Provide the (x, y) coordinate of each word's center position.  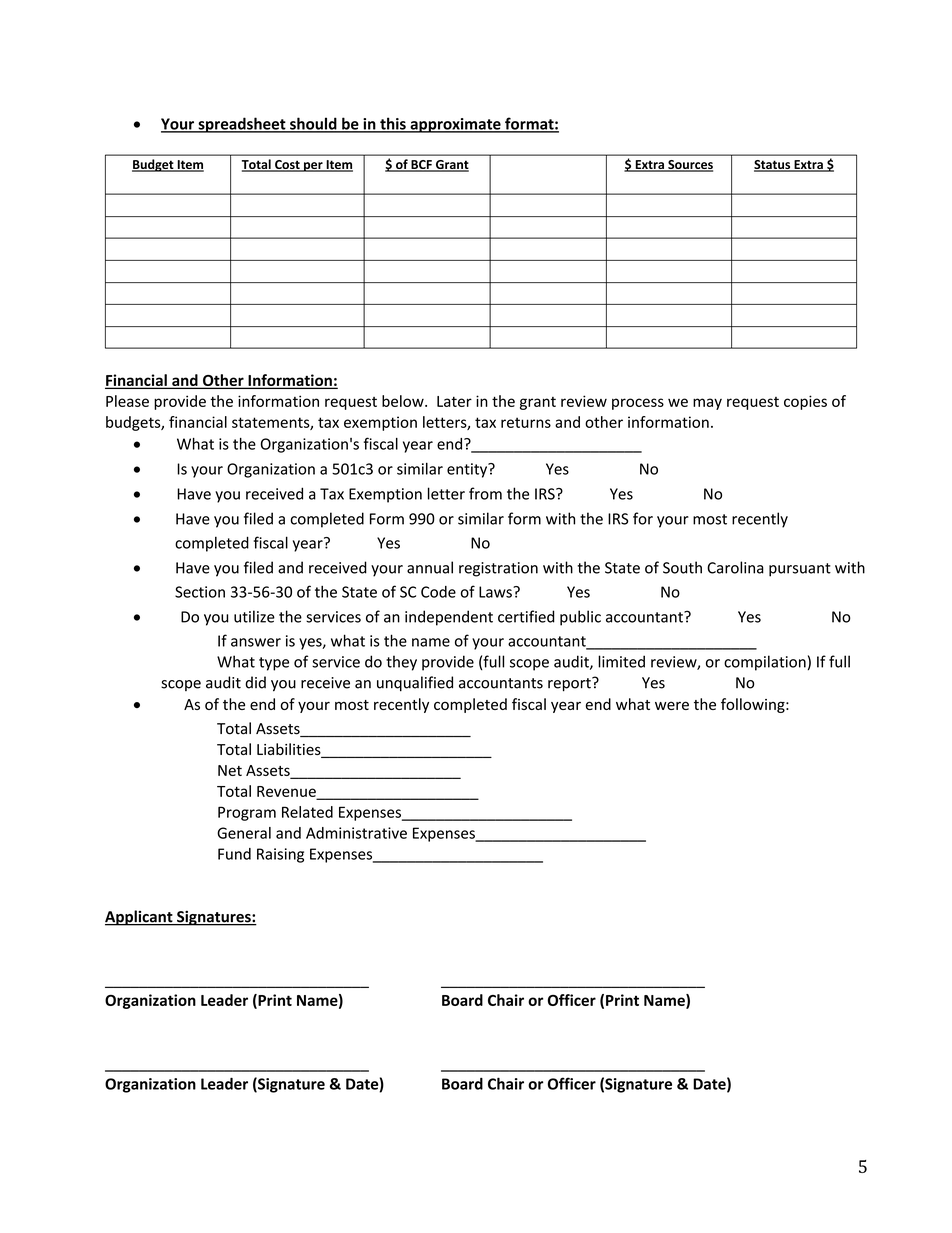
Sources (689, 166)
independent (449, 618)
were (672, 705)
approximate (455, 125)
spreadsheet (242, 125)
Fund (234, 854)
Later (454, 401)
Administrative (356, 833)
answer (256, 642)
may (707, 404)
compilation (765, 663)
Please (127, 401)
